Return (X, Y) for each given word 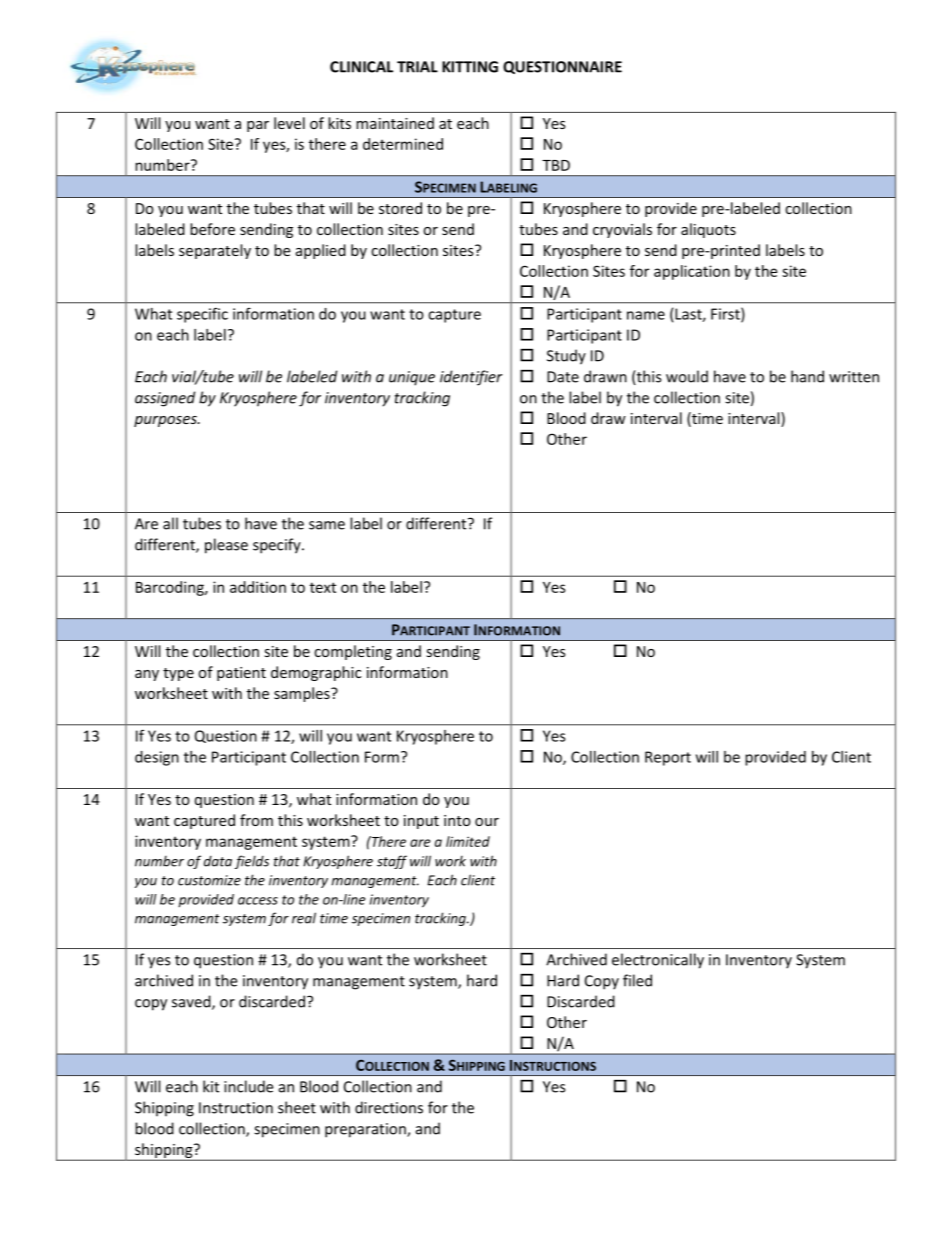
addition (258, 587)
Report (668, 758)
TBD (556, 165)
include (248, 1086)
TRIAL (417, 67)
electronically (658, 961)
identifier (471, 378)
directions (389, 1107)
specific (202, 315)
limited (468, 841)
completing (353, 652)
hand (807, 376)
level (289, 123)
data (218, 861)
